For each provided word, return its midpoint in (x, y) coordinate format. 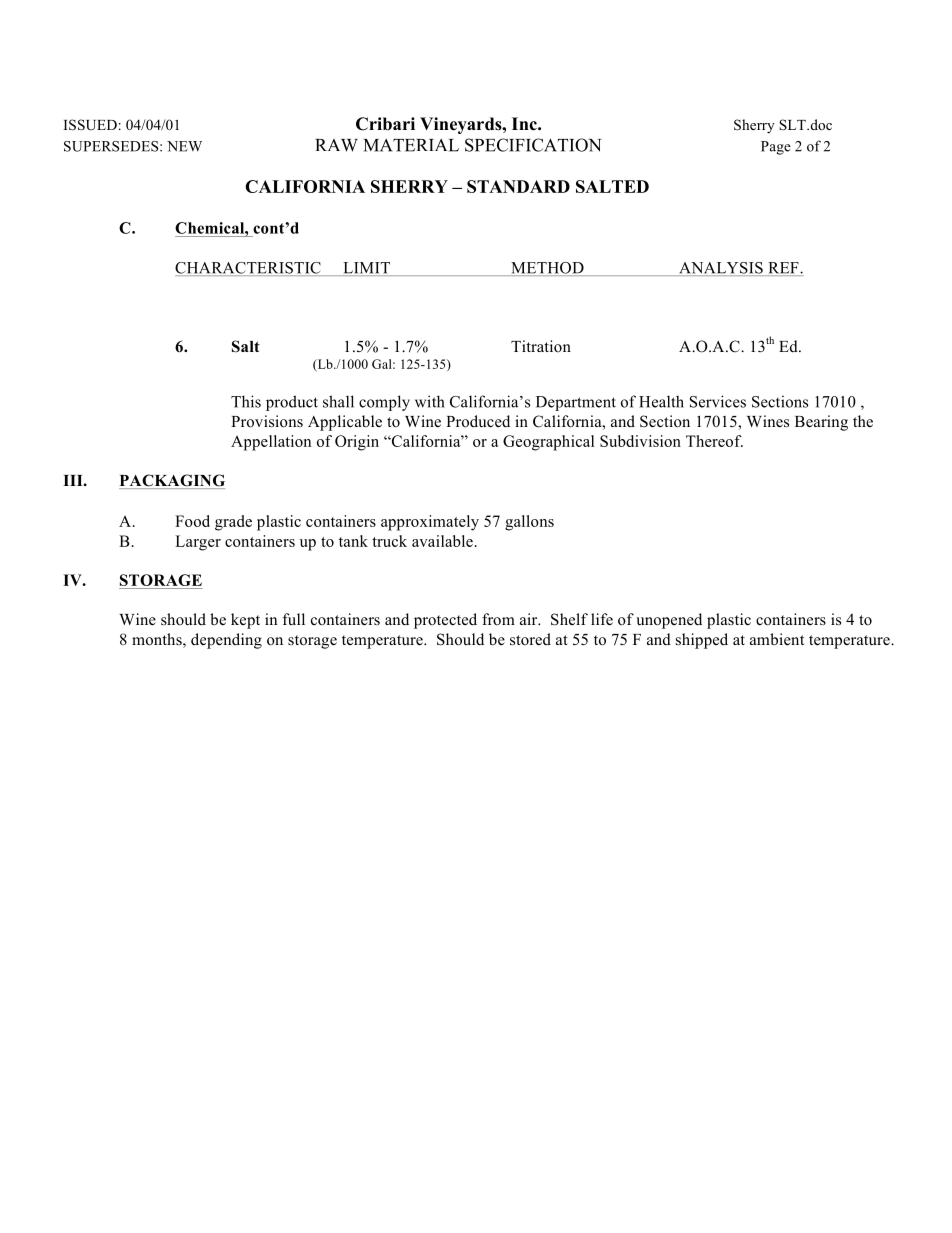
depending (226, 641)
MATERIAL (411, 145)
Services (718, 401)
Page (776, 148)
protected (445, 621)
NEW (184, 146)
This (246, 401)
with (430, 401)
